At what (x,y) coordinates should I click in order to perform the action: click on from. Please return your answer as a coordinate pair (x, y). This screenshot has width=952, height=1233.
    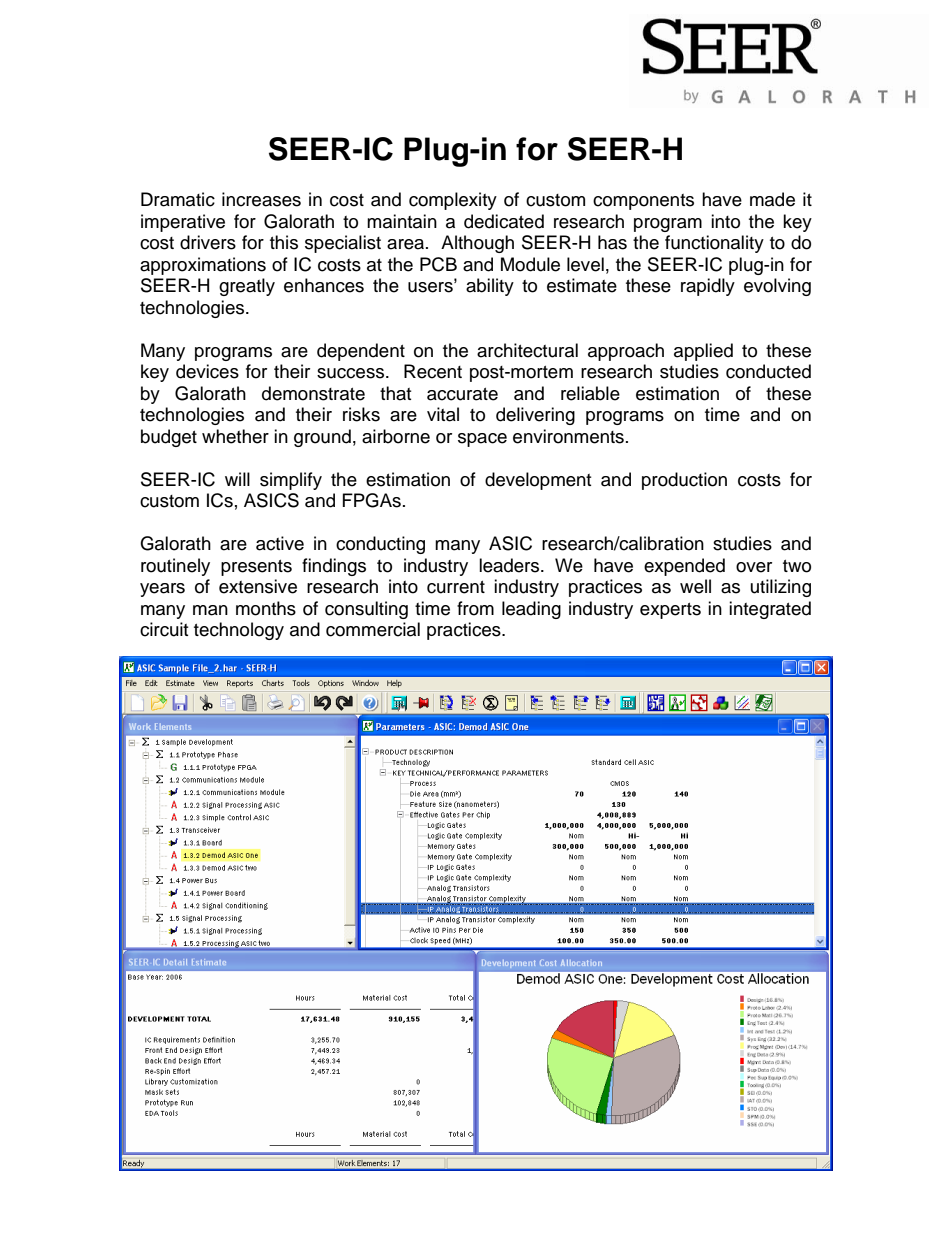
    Looking at the image, I should click on (475, 608).
